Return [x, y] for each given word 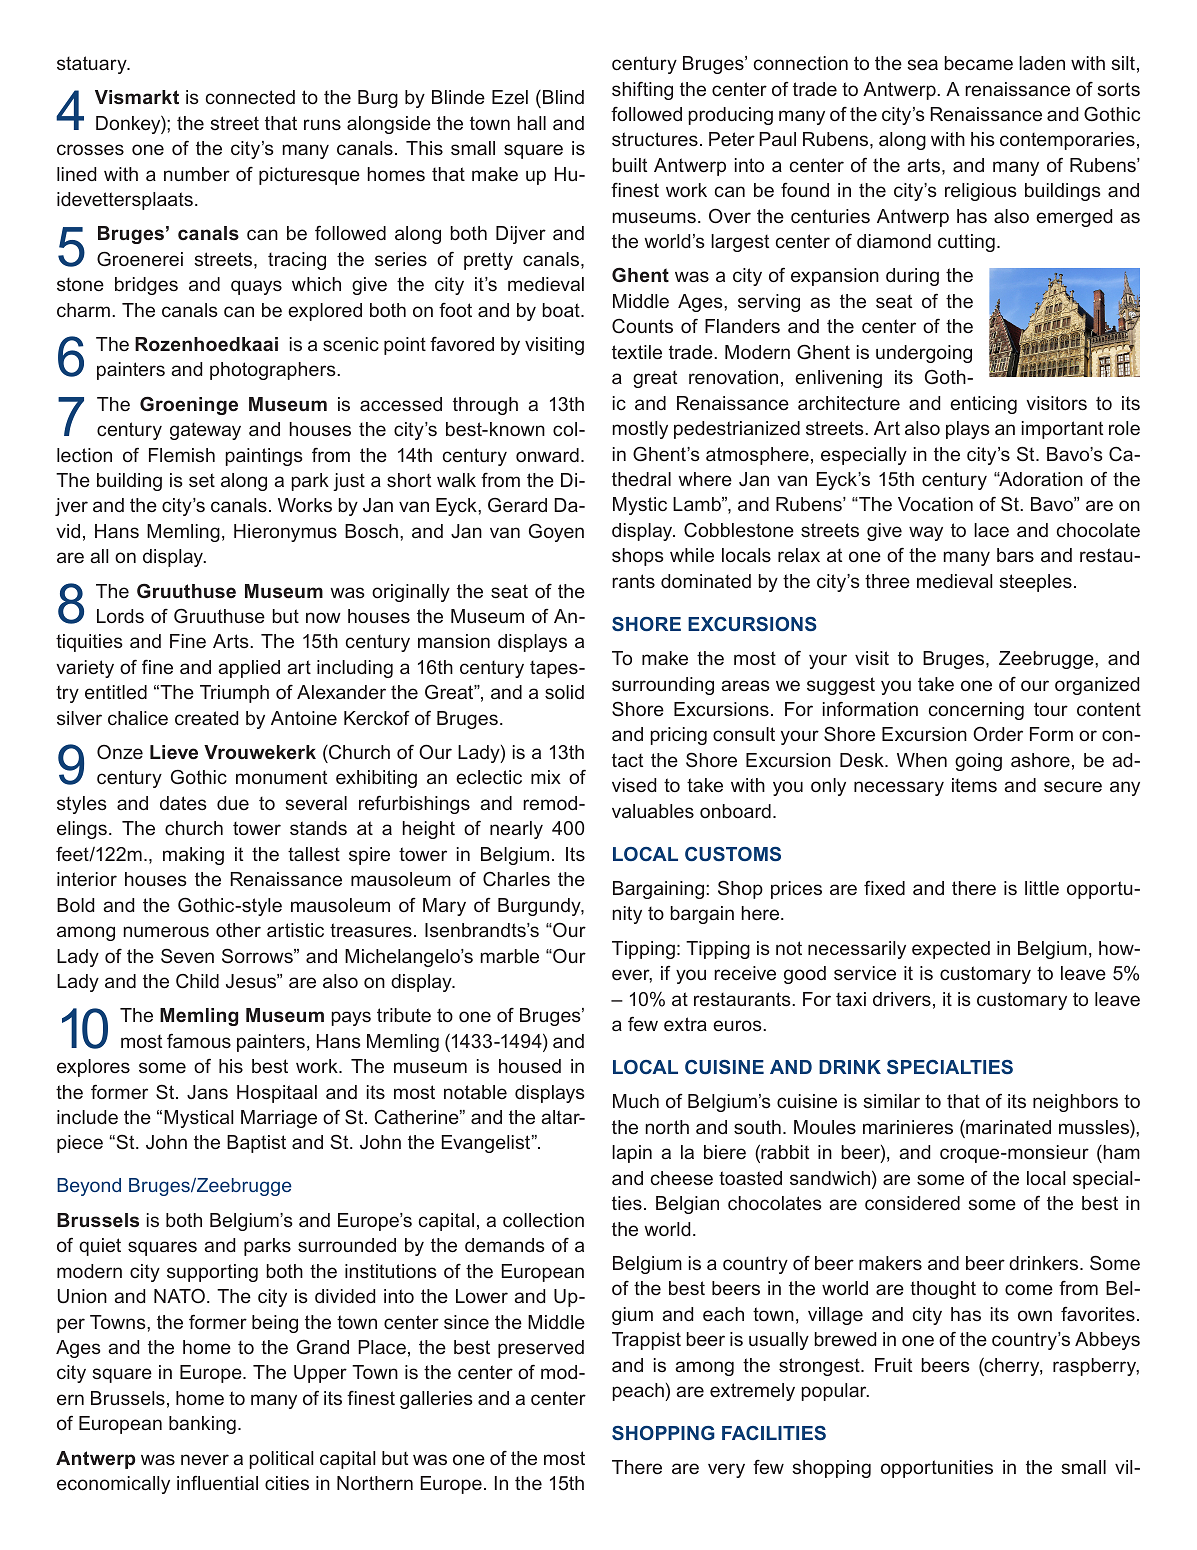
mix [546, 777]
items [974, 785]
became [978, 63]
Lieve [174, 752]
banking [202, 1425]
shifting [642, 91]
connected [250, 97]
